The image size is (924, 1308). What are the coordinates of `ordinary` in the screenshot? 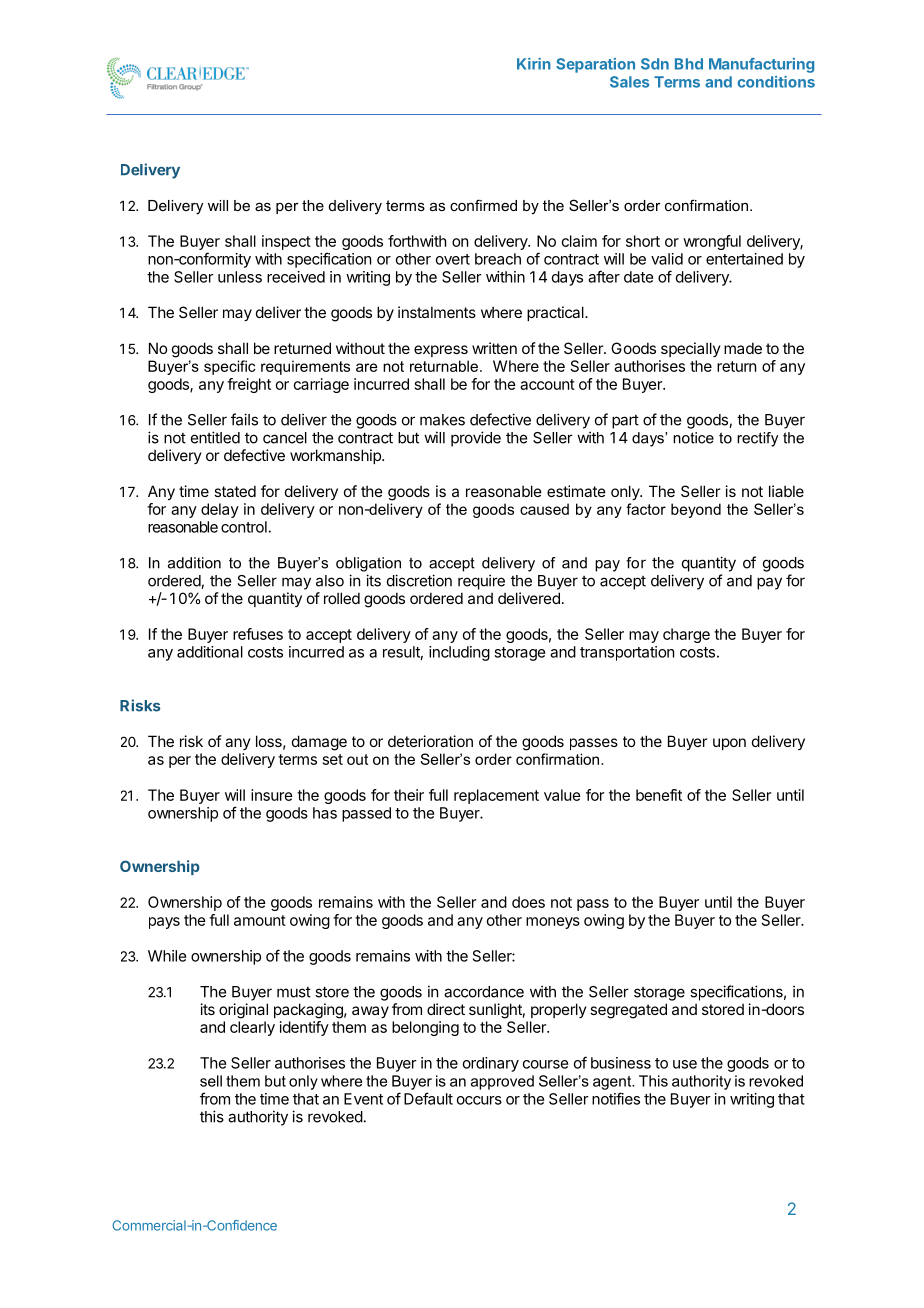 It's located at (491, 1064).
